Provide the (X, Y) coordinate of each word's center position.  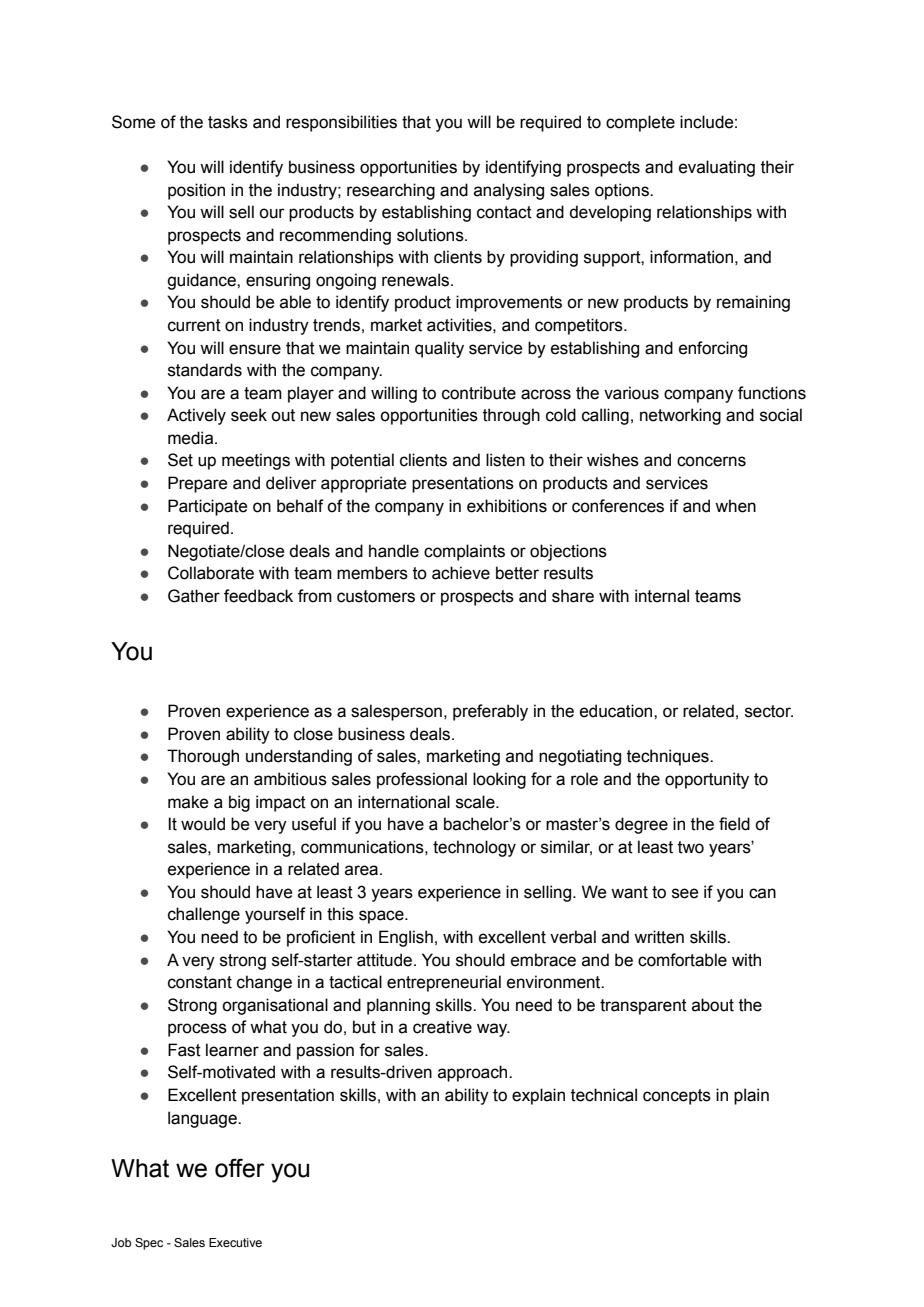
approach (474, 1073)
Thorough (203, 757)
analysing (509, 191)
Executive (235, 1242)
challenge (204, 915)
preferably (490, 712)
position (196, 191)
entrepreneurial (444, 983)
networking (680, 416)
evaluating (717, 168)
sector (769, 711)
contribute (479, 393)
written (659, 937)
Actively (196, 416)
